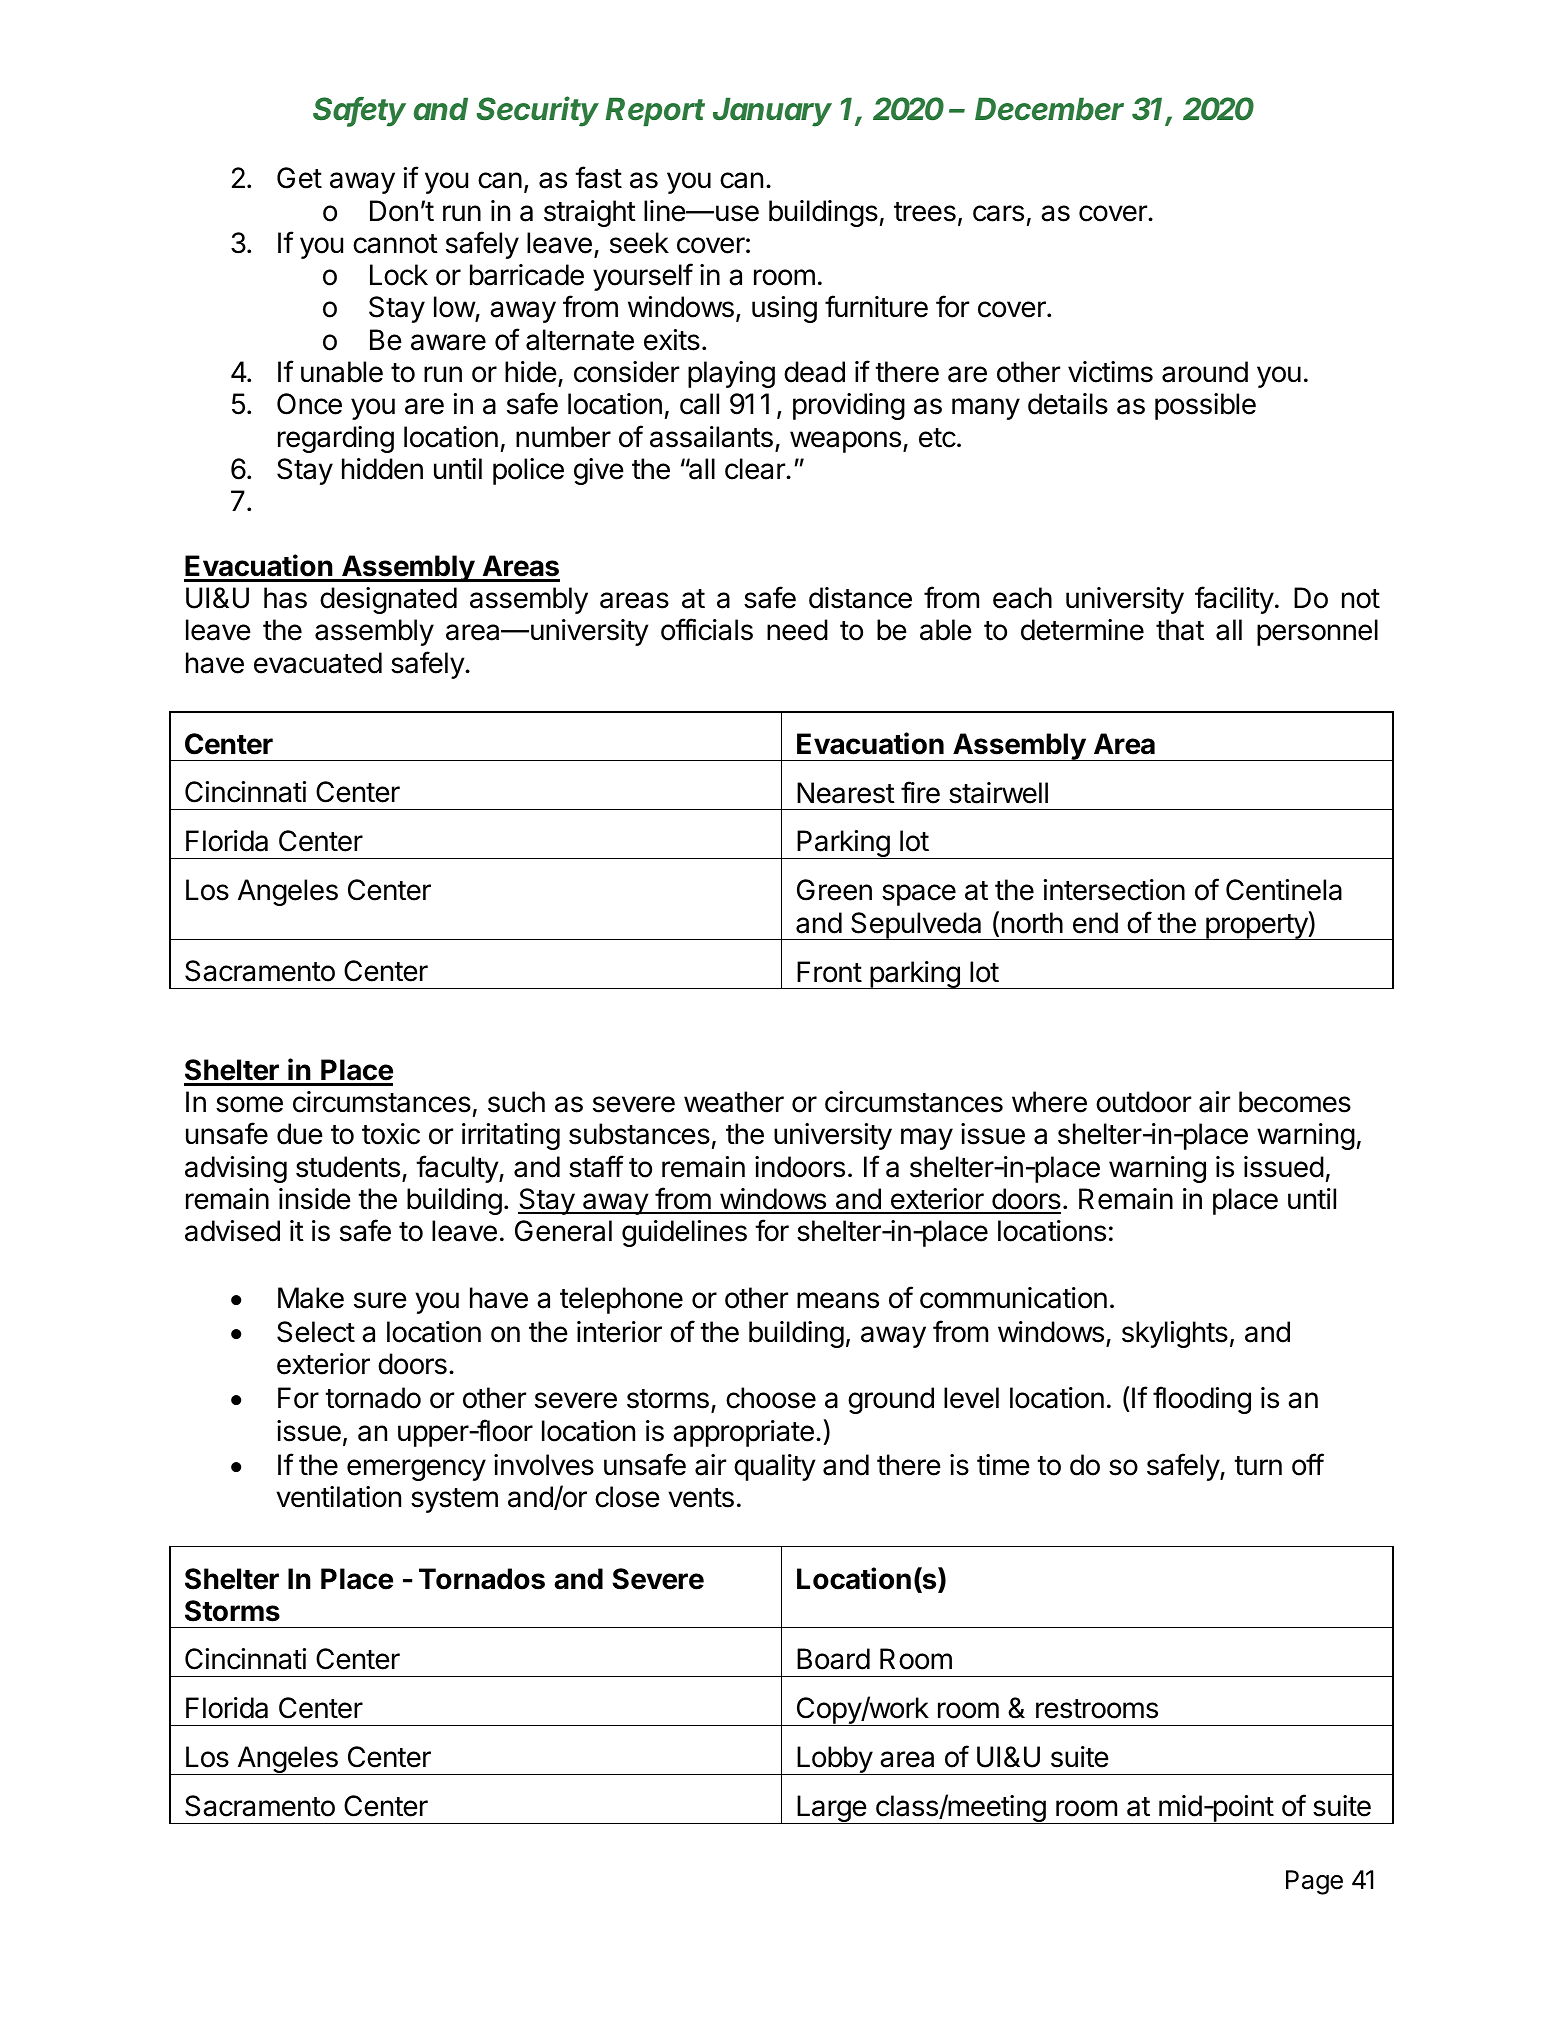 The width and height of the screenshot is (1563, 2022). Describe the element at coordinates (1314, 1882) in the screenshot. I see `Page` at that location.
